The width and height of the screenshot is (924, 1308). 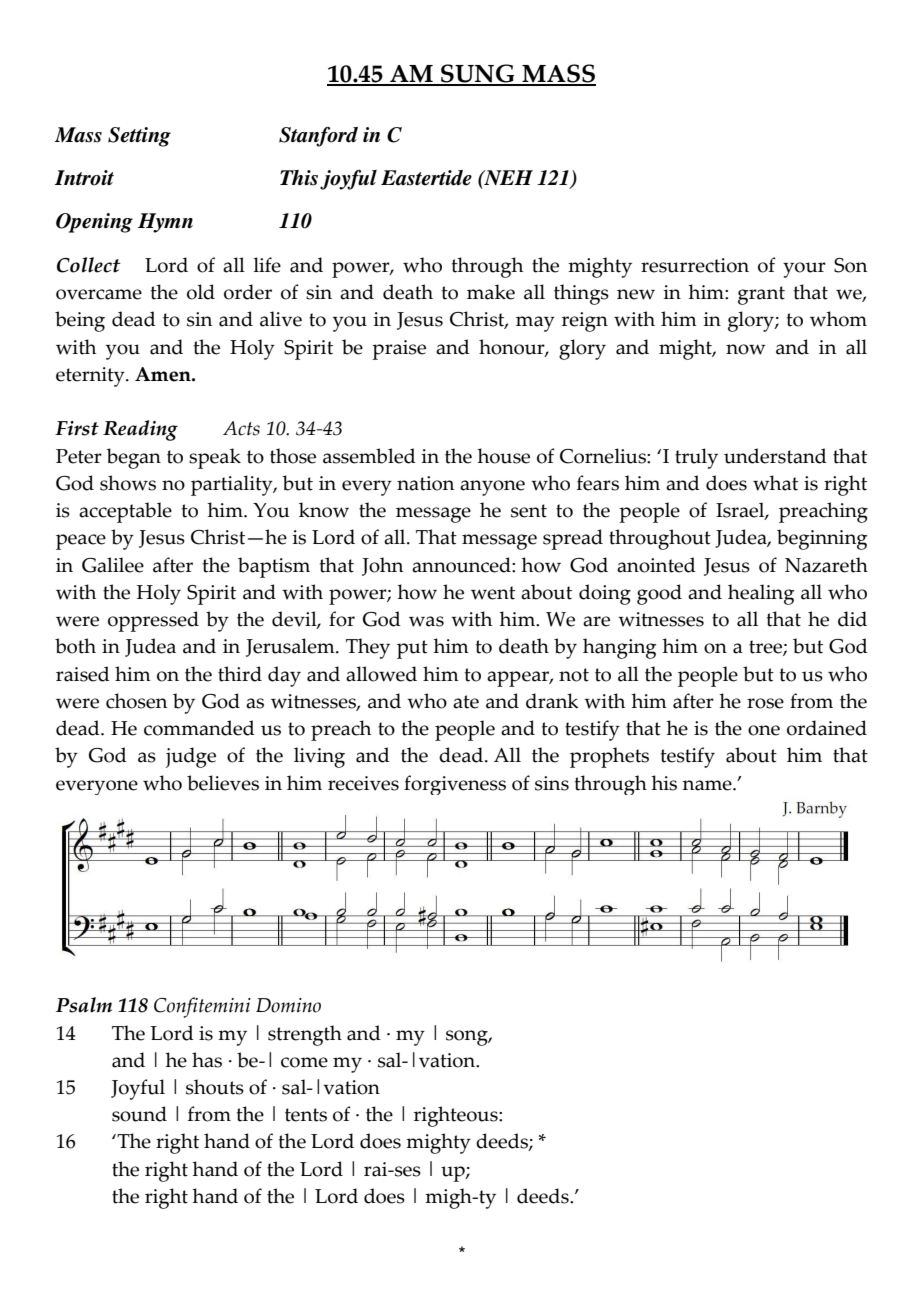 What do you see at coordinates (478, 74) in the screenshot?
I see `SUNG` at bounding box center [478, 74].
